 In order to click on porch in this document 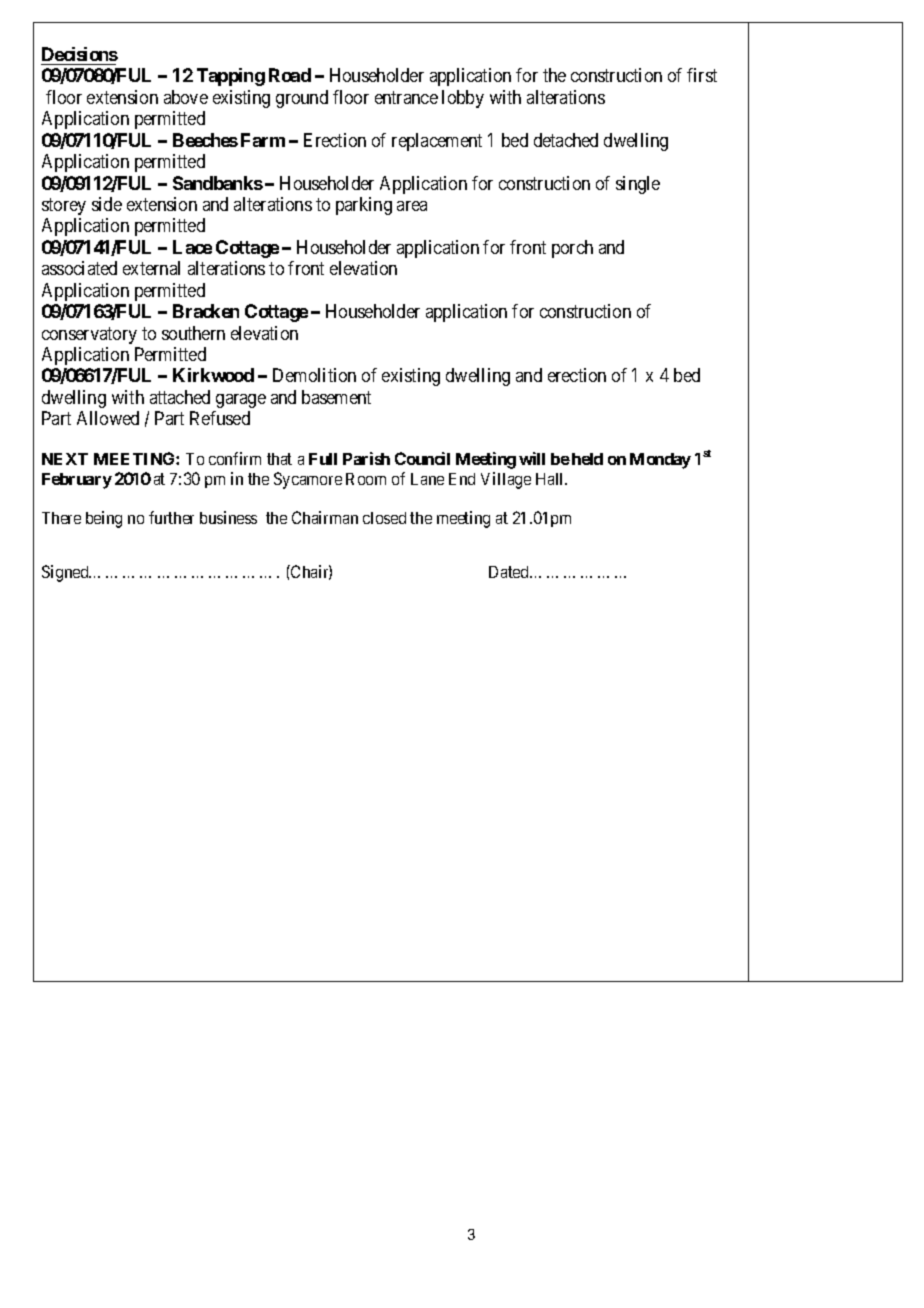, I will do `click(572, 249)`.
